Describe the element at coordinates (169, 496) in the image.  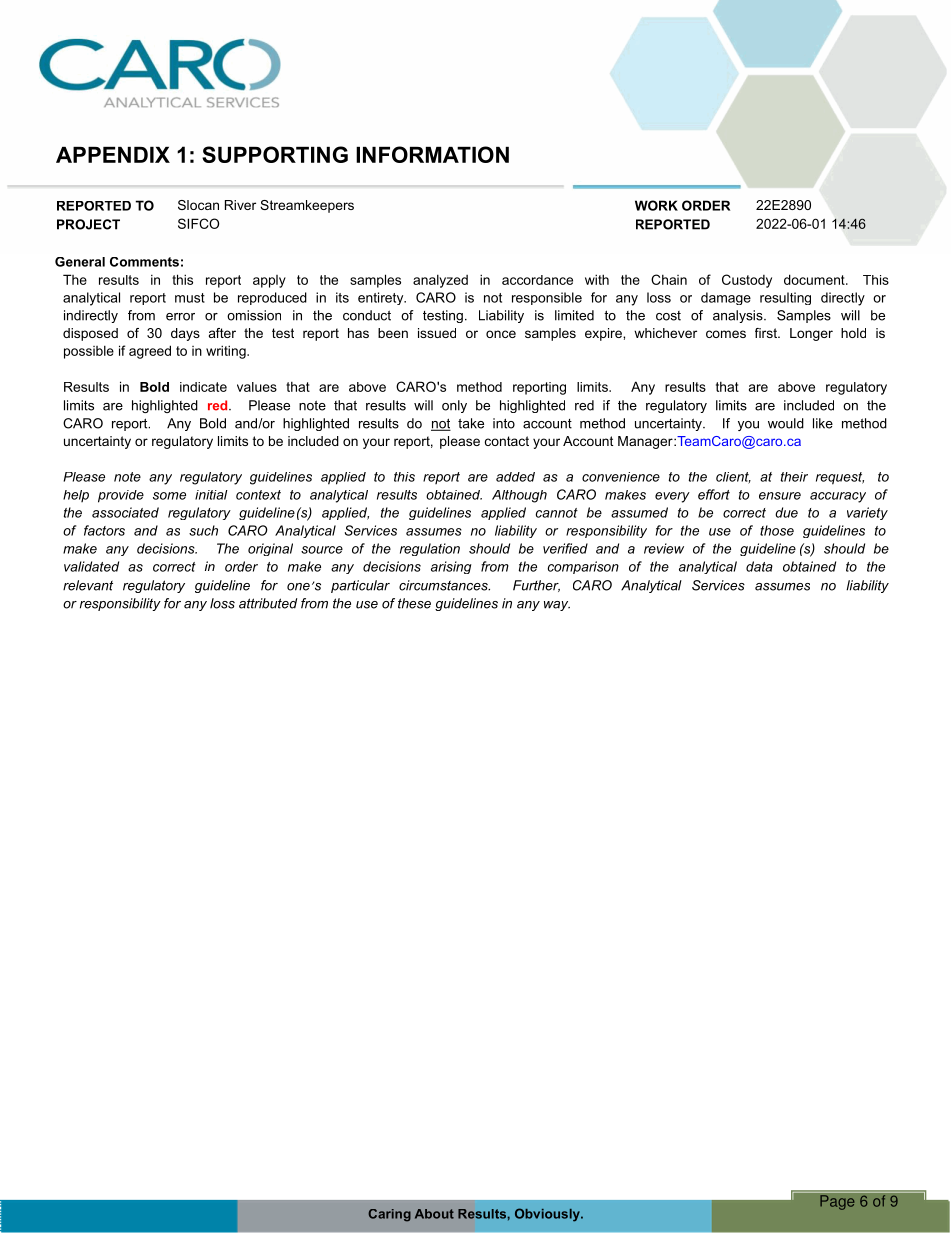
I see `some` at that location.
